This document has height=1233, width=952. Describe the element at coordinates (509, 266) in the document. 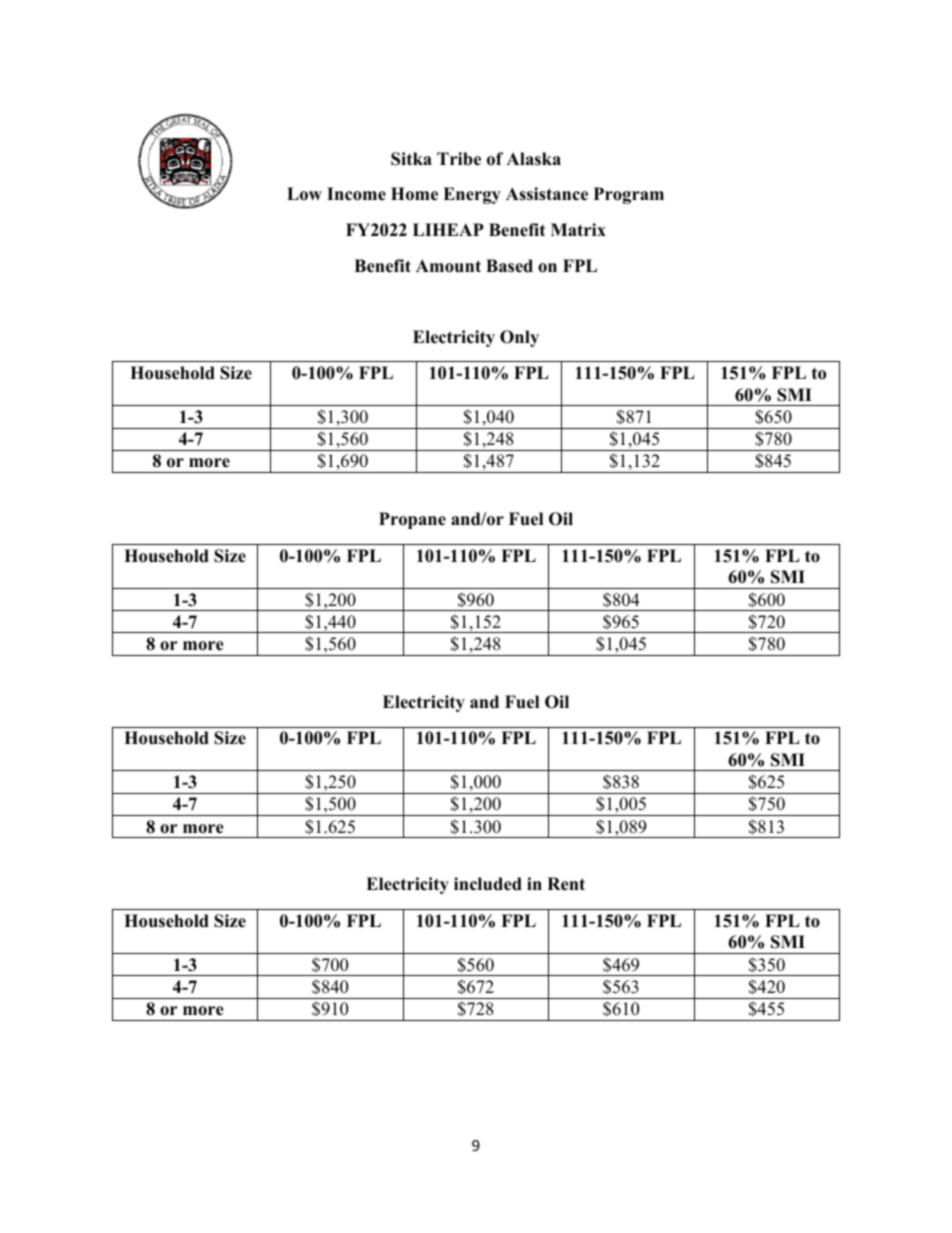

I see `Based` at that location.
